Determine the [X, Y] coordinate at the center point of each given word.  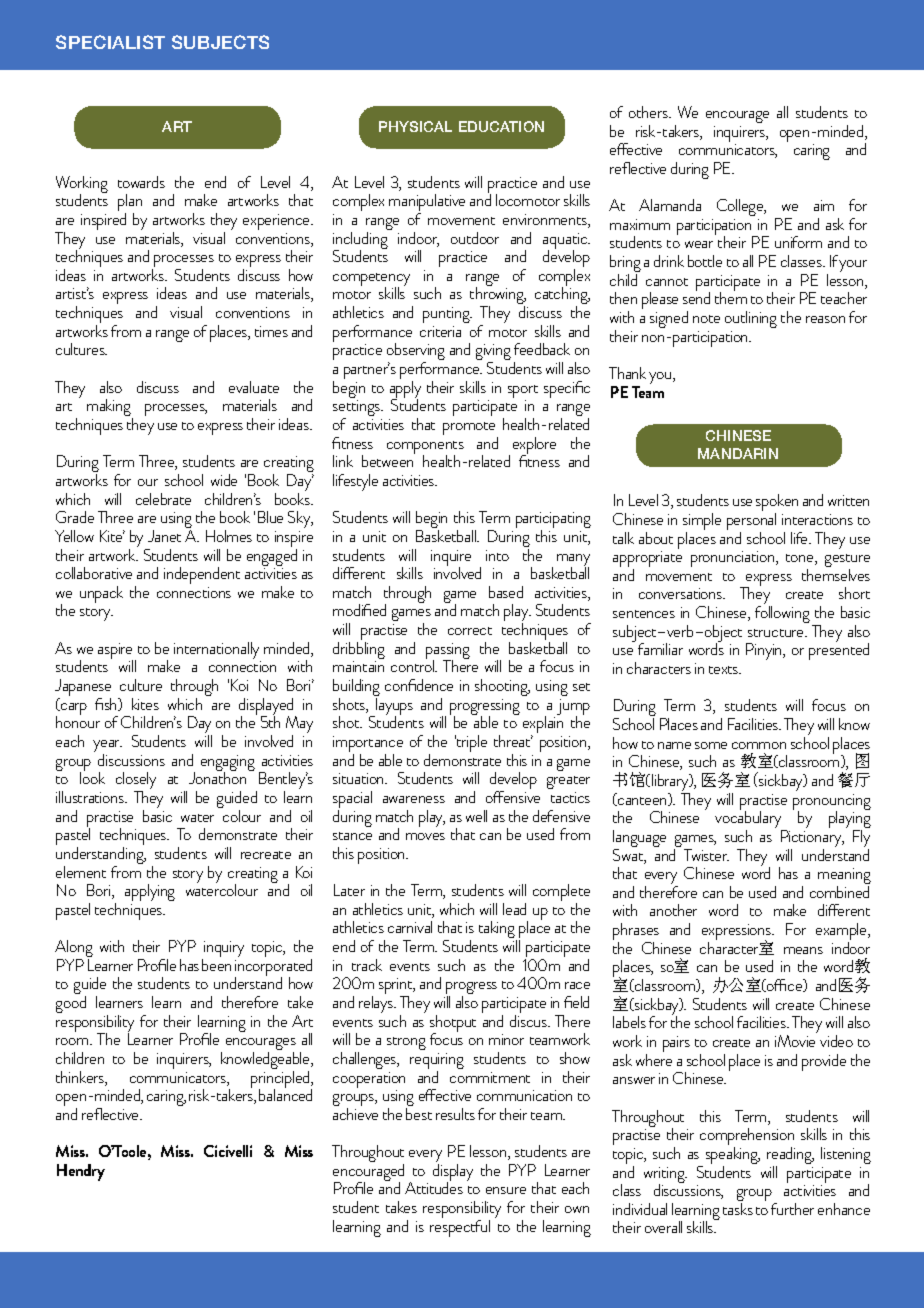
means [803, 950]
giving [493, 354]
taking [498, 931]
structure [777, 633]
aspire [117, 652]
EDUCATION [501, 126]
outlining [751, 319]
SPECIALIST [110, 42]
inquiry [223, 950]
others [649, 112]
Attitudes [434, 1187]
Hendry [81, 1172]
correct [470, 631]
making [110, 409]
